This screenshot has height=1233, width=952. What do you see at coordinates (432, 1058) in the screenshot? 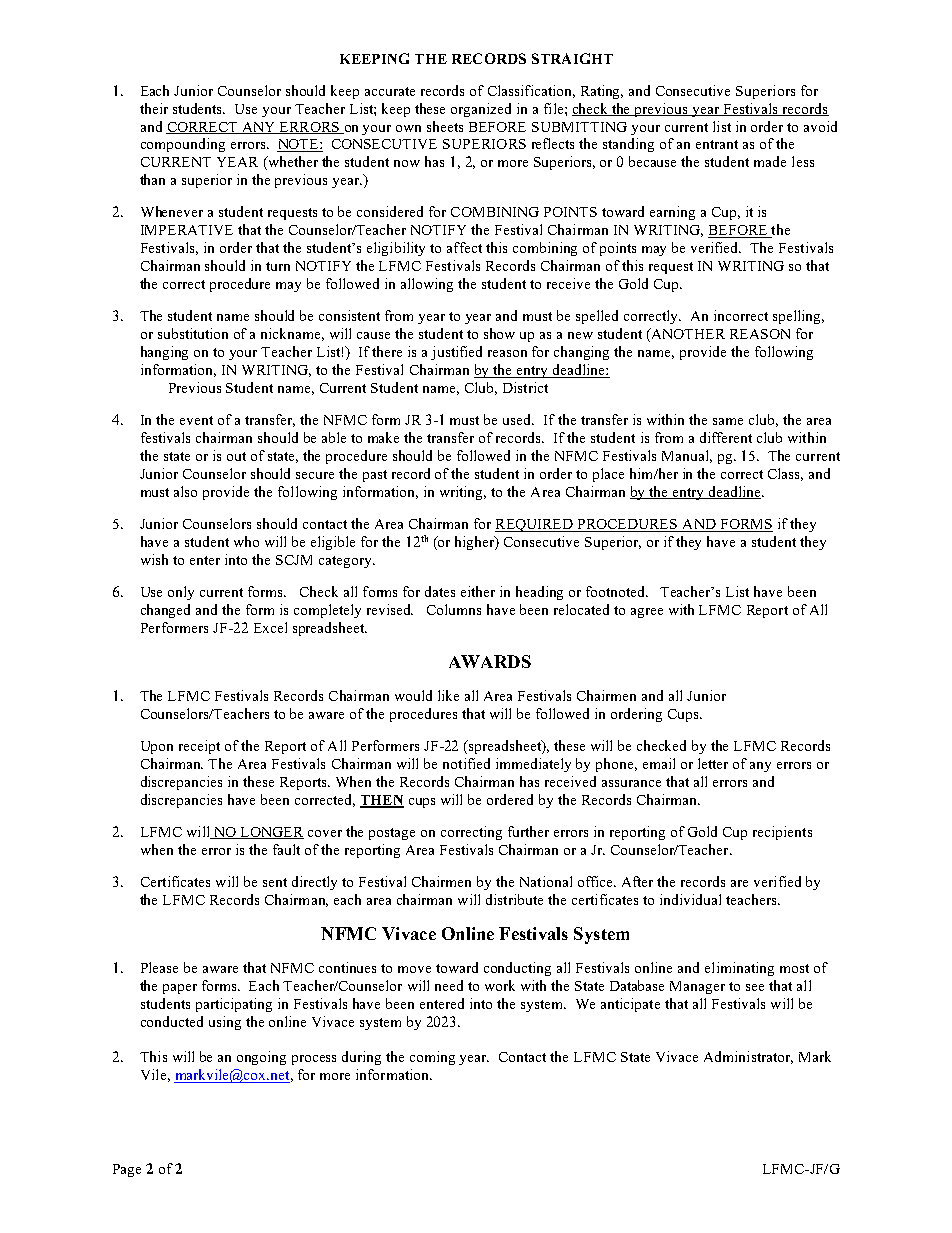
I see `coming` at bounding box center [432, 1058].
